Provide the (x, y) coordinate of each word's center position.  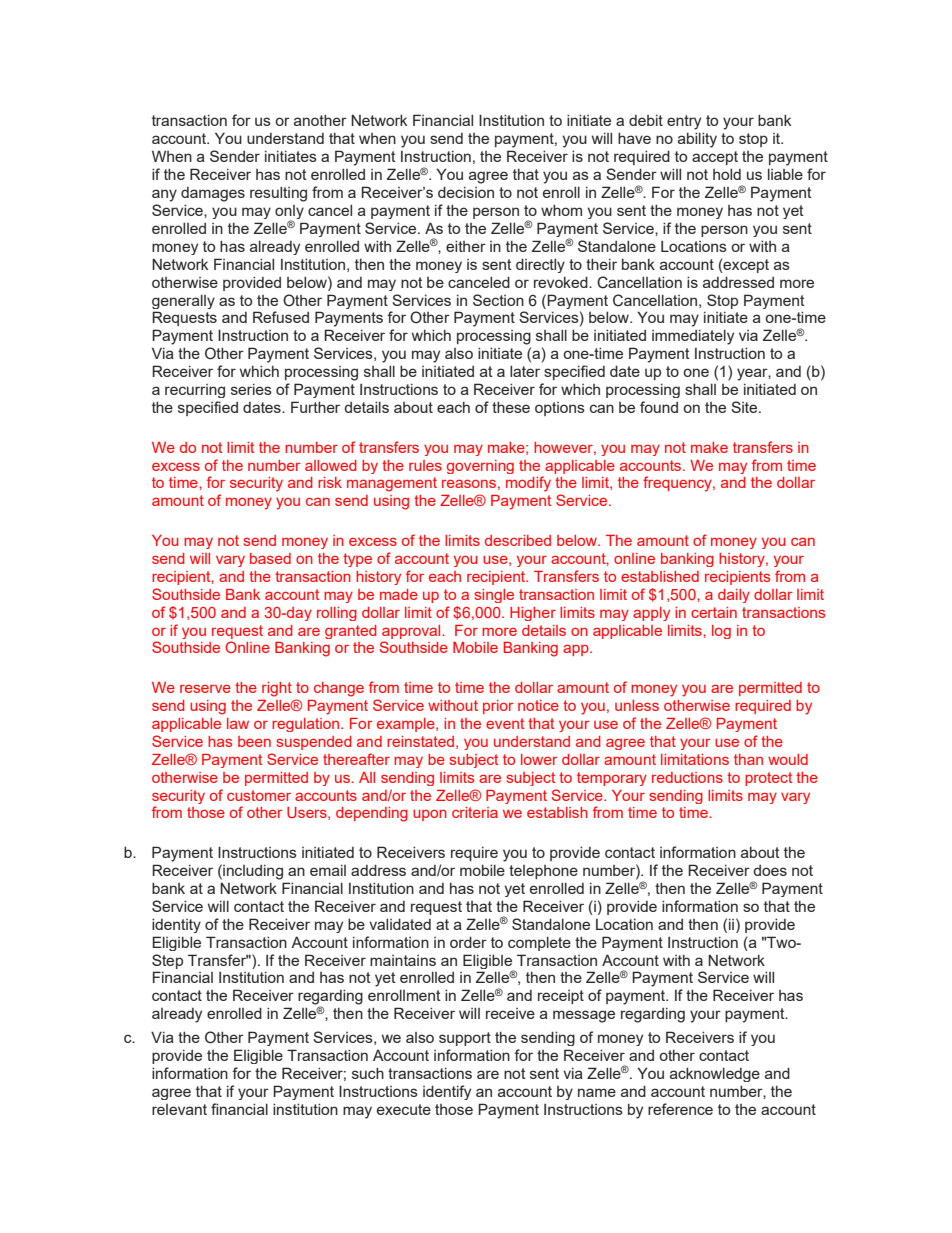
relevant (179, 1109)
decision (466, 192)
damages (213, 194)
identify (447, 1092)
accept (715, 158)
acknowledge (715, 1074)
